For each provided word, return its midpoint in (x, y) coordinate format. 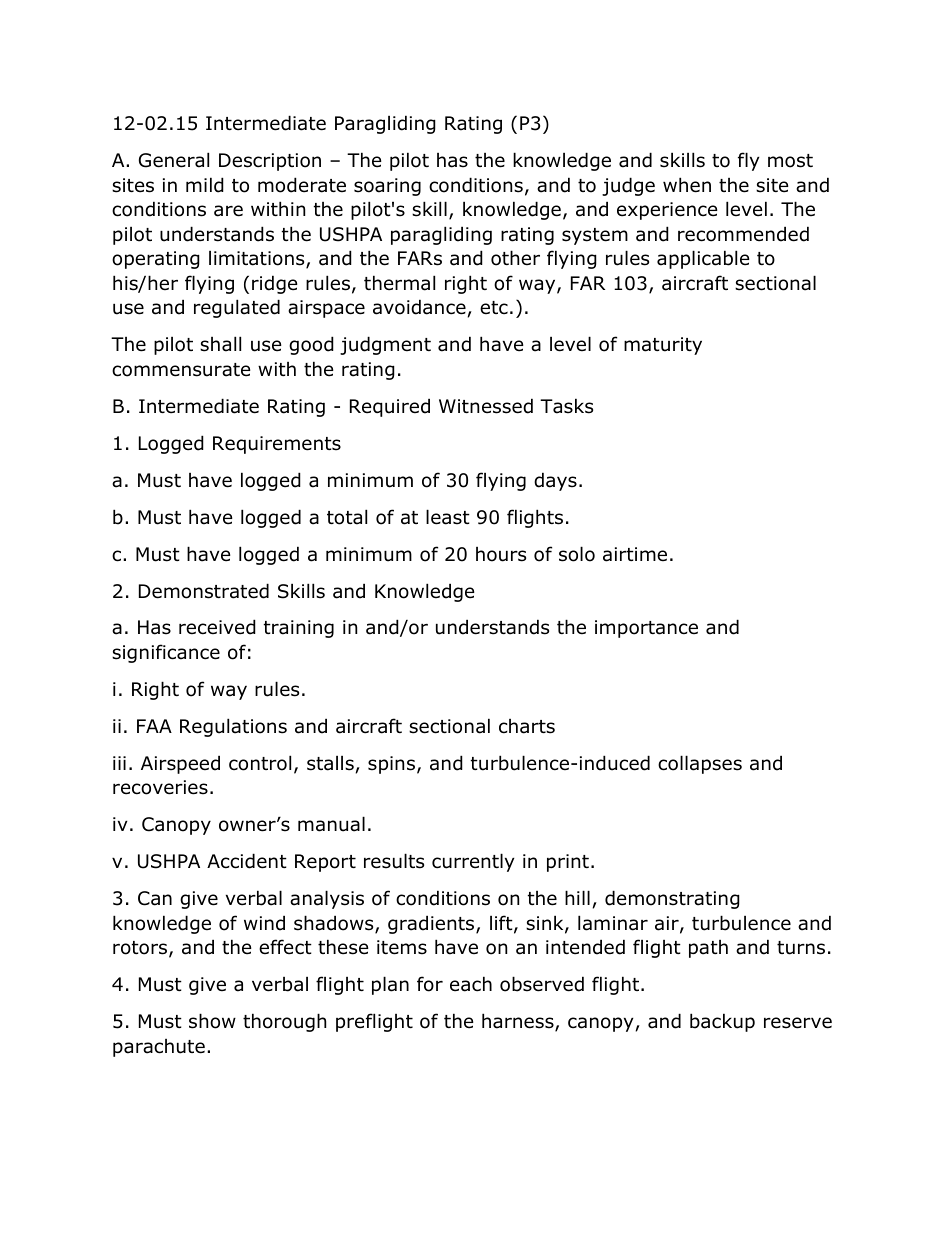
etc (494, 308)
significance (166, 653)
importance (646, 629)
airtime (635, 554)
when (687, 185)
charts (527, 726)
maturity (663, 346)
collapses (700, 764)
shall (220, 344)
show (212, 1021)
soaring (387, 187)
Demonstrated (204, 591)
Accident (247, 861)
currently (473, 862)
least (448, 517)
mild (205, 185)
